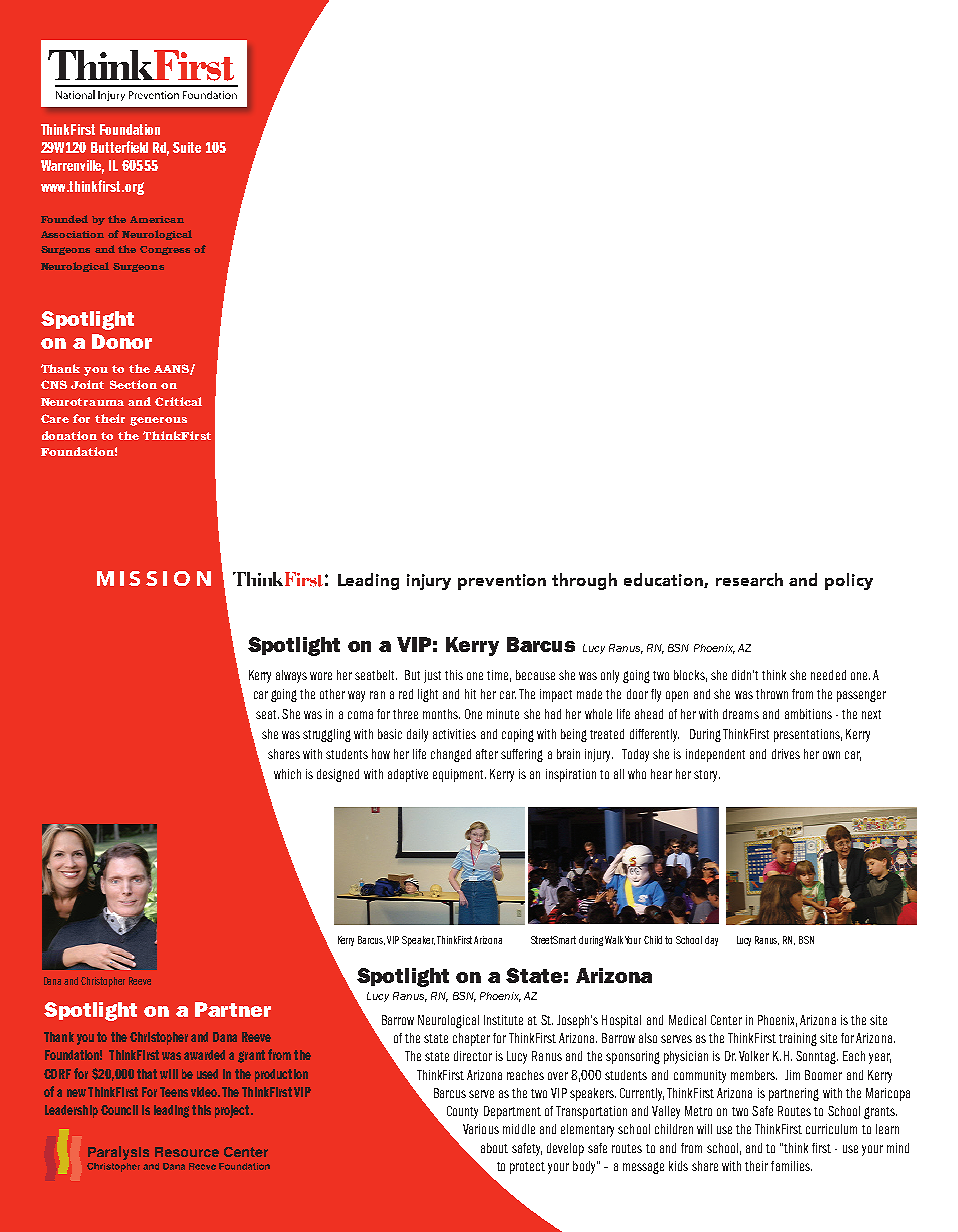 The width and height of the screenshot is (958, 1232). What do you see at coordinates (459, 775) in the screenshot?
I see `equipment` at bounding box center [459, 775].
